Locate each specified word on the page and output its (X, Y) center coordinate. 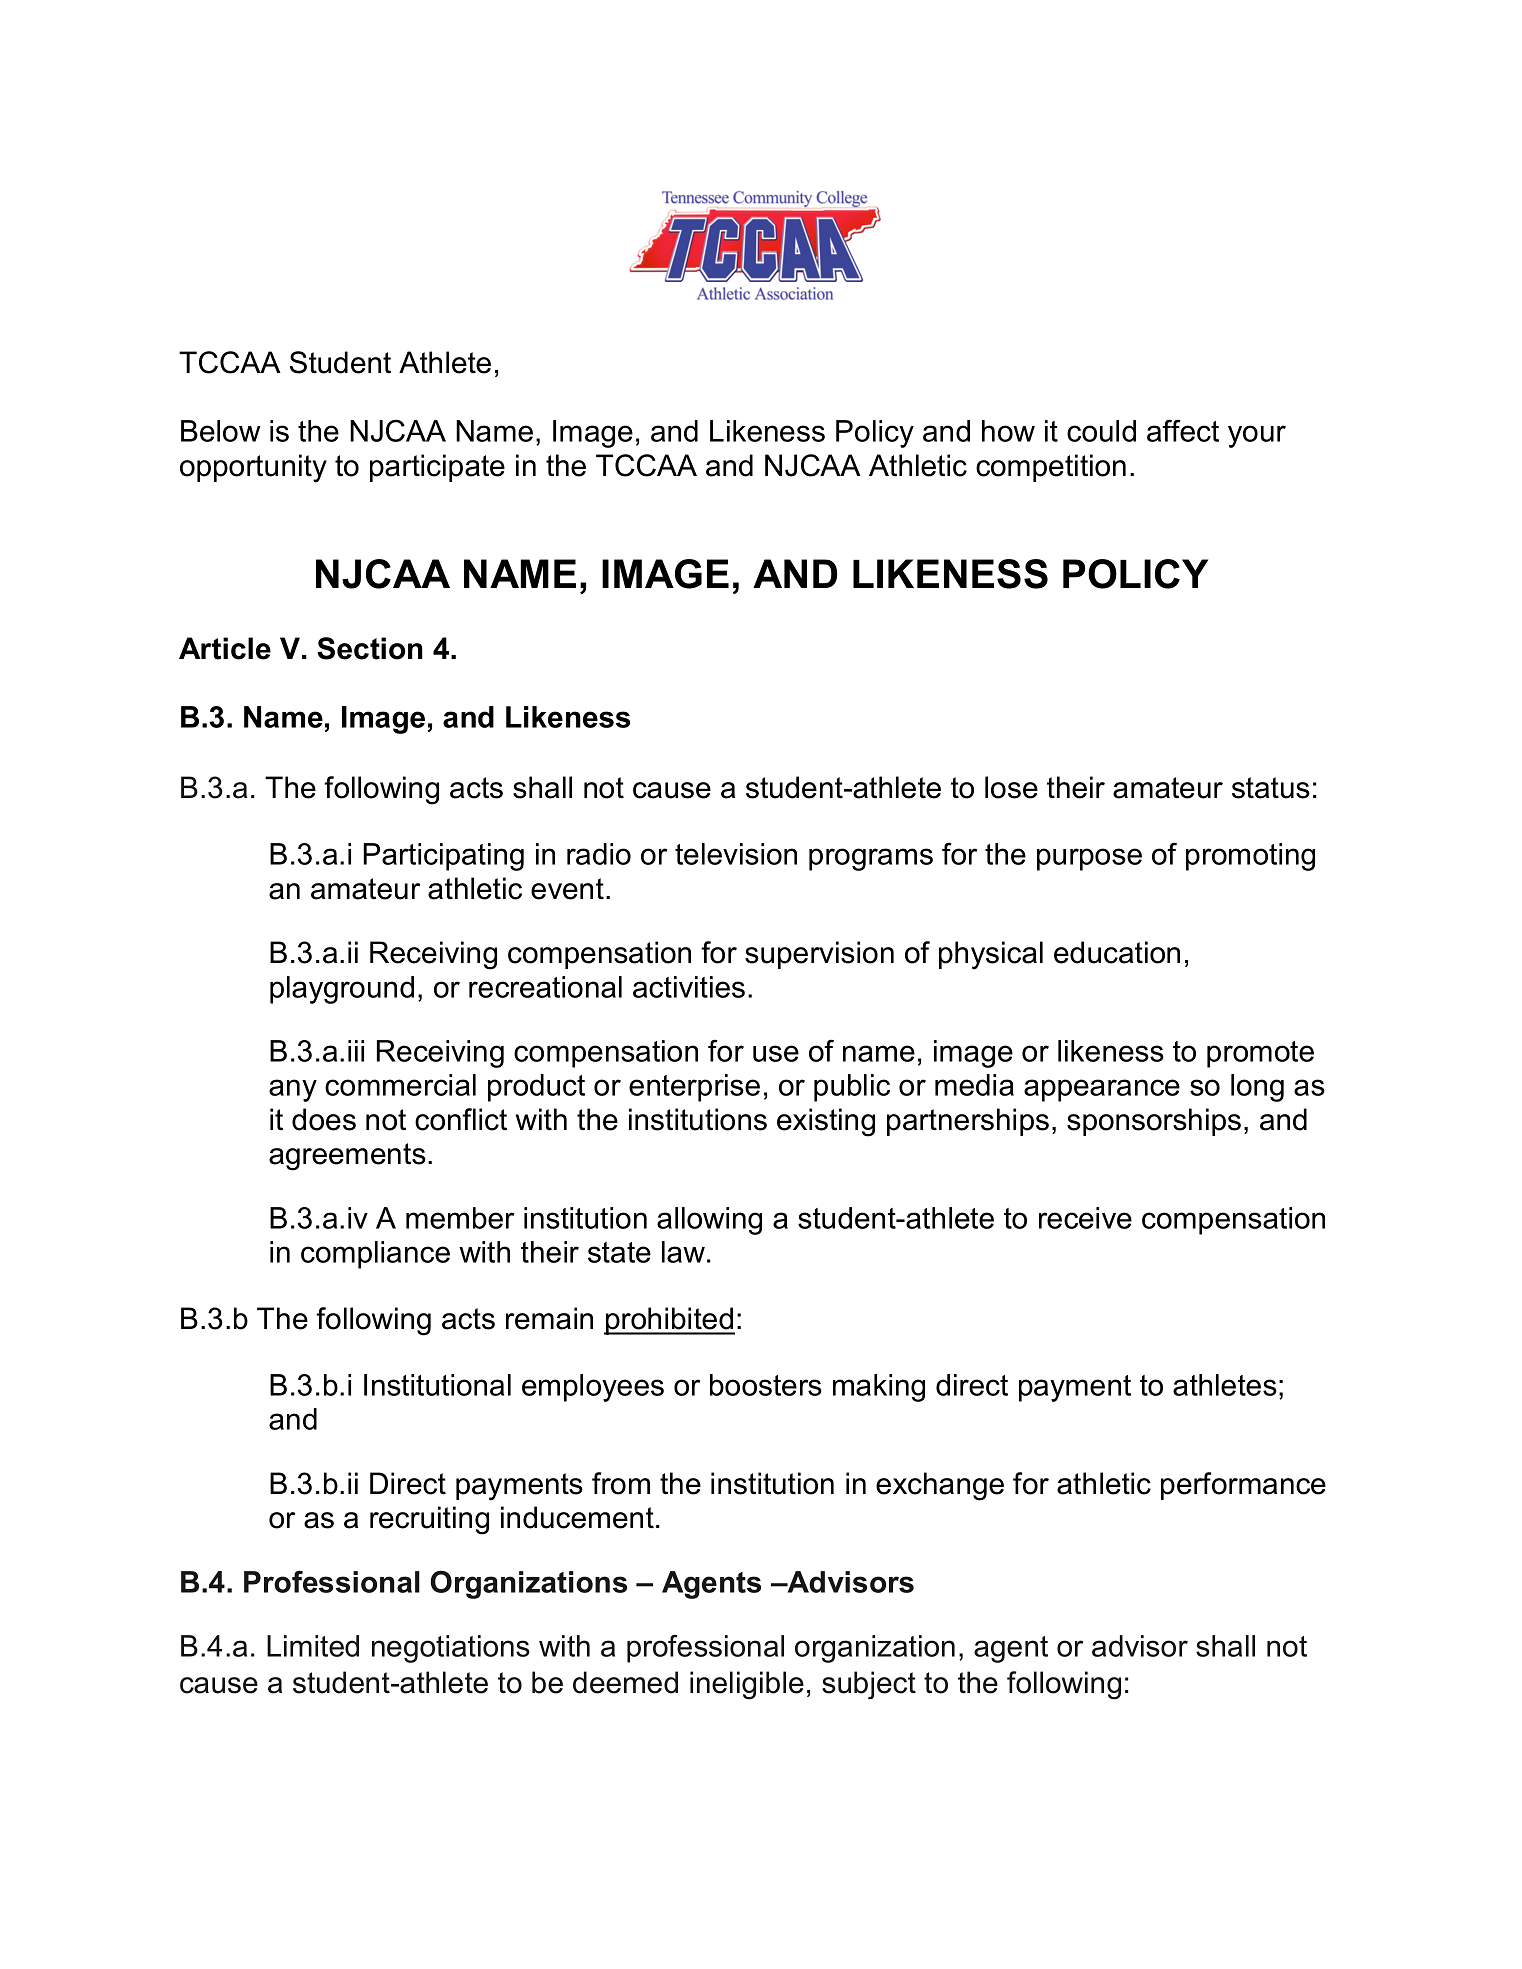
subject (869, 1685)
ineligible (747, 1685)
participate (437, 468)
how (1008, 431)
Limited (313, 1646)
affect (1183, 430)
